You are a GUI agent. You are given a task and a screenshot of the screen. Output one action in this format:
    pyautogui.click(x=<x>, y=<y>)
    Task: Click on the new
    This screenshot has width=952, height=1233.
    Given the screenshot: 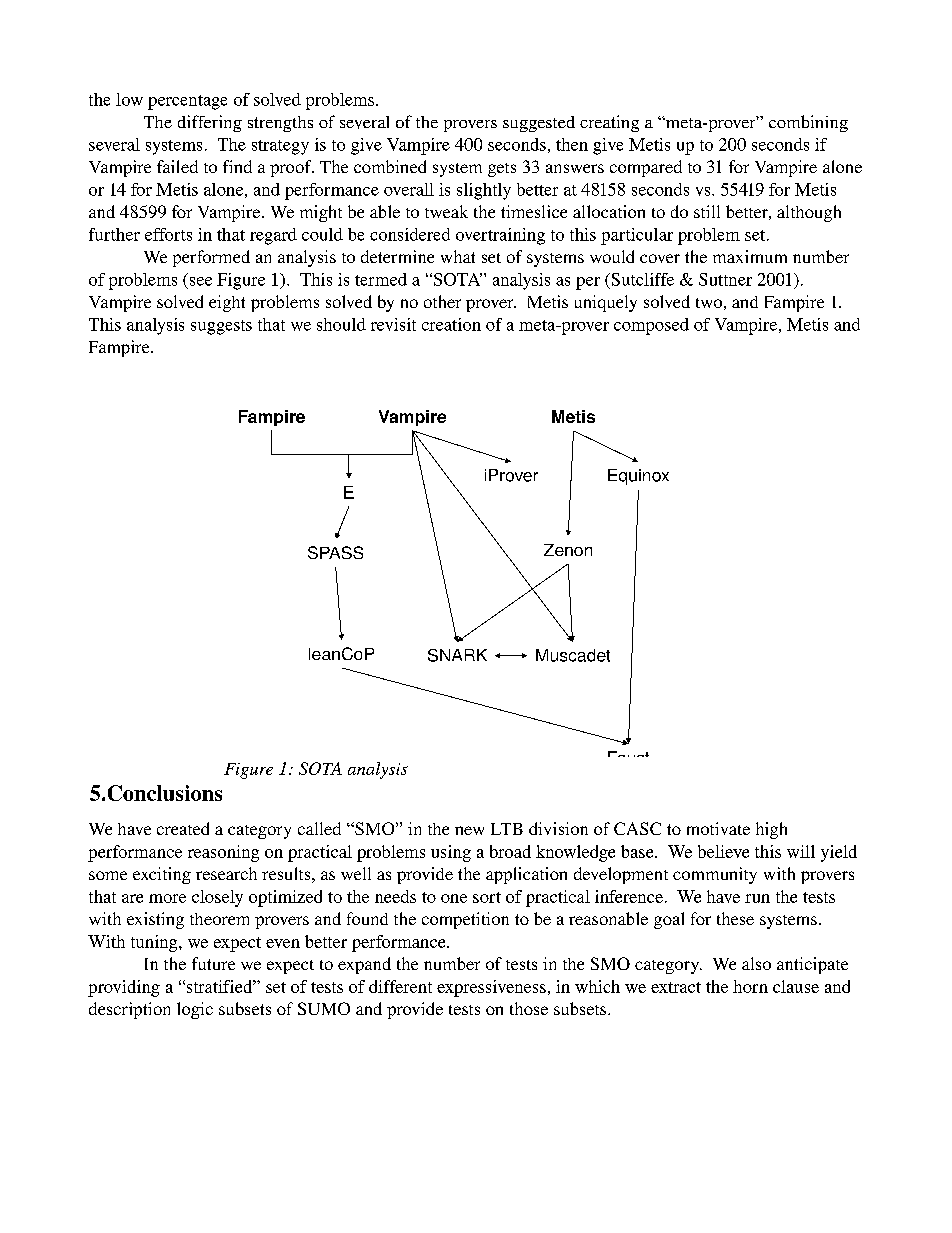 What is the action you would take?
    pyautogui.click(x=469, y=830)
